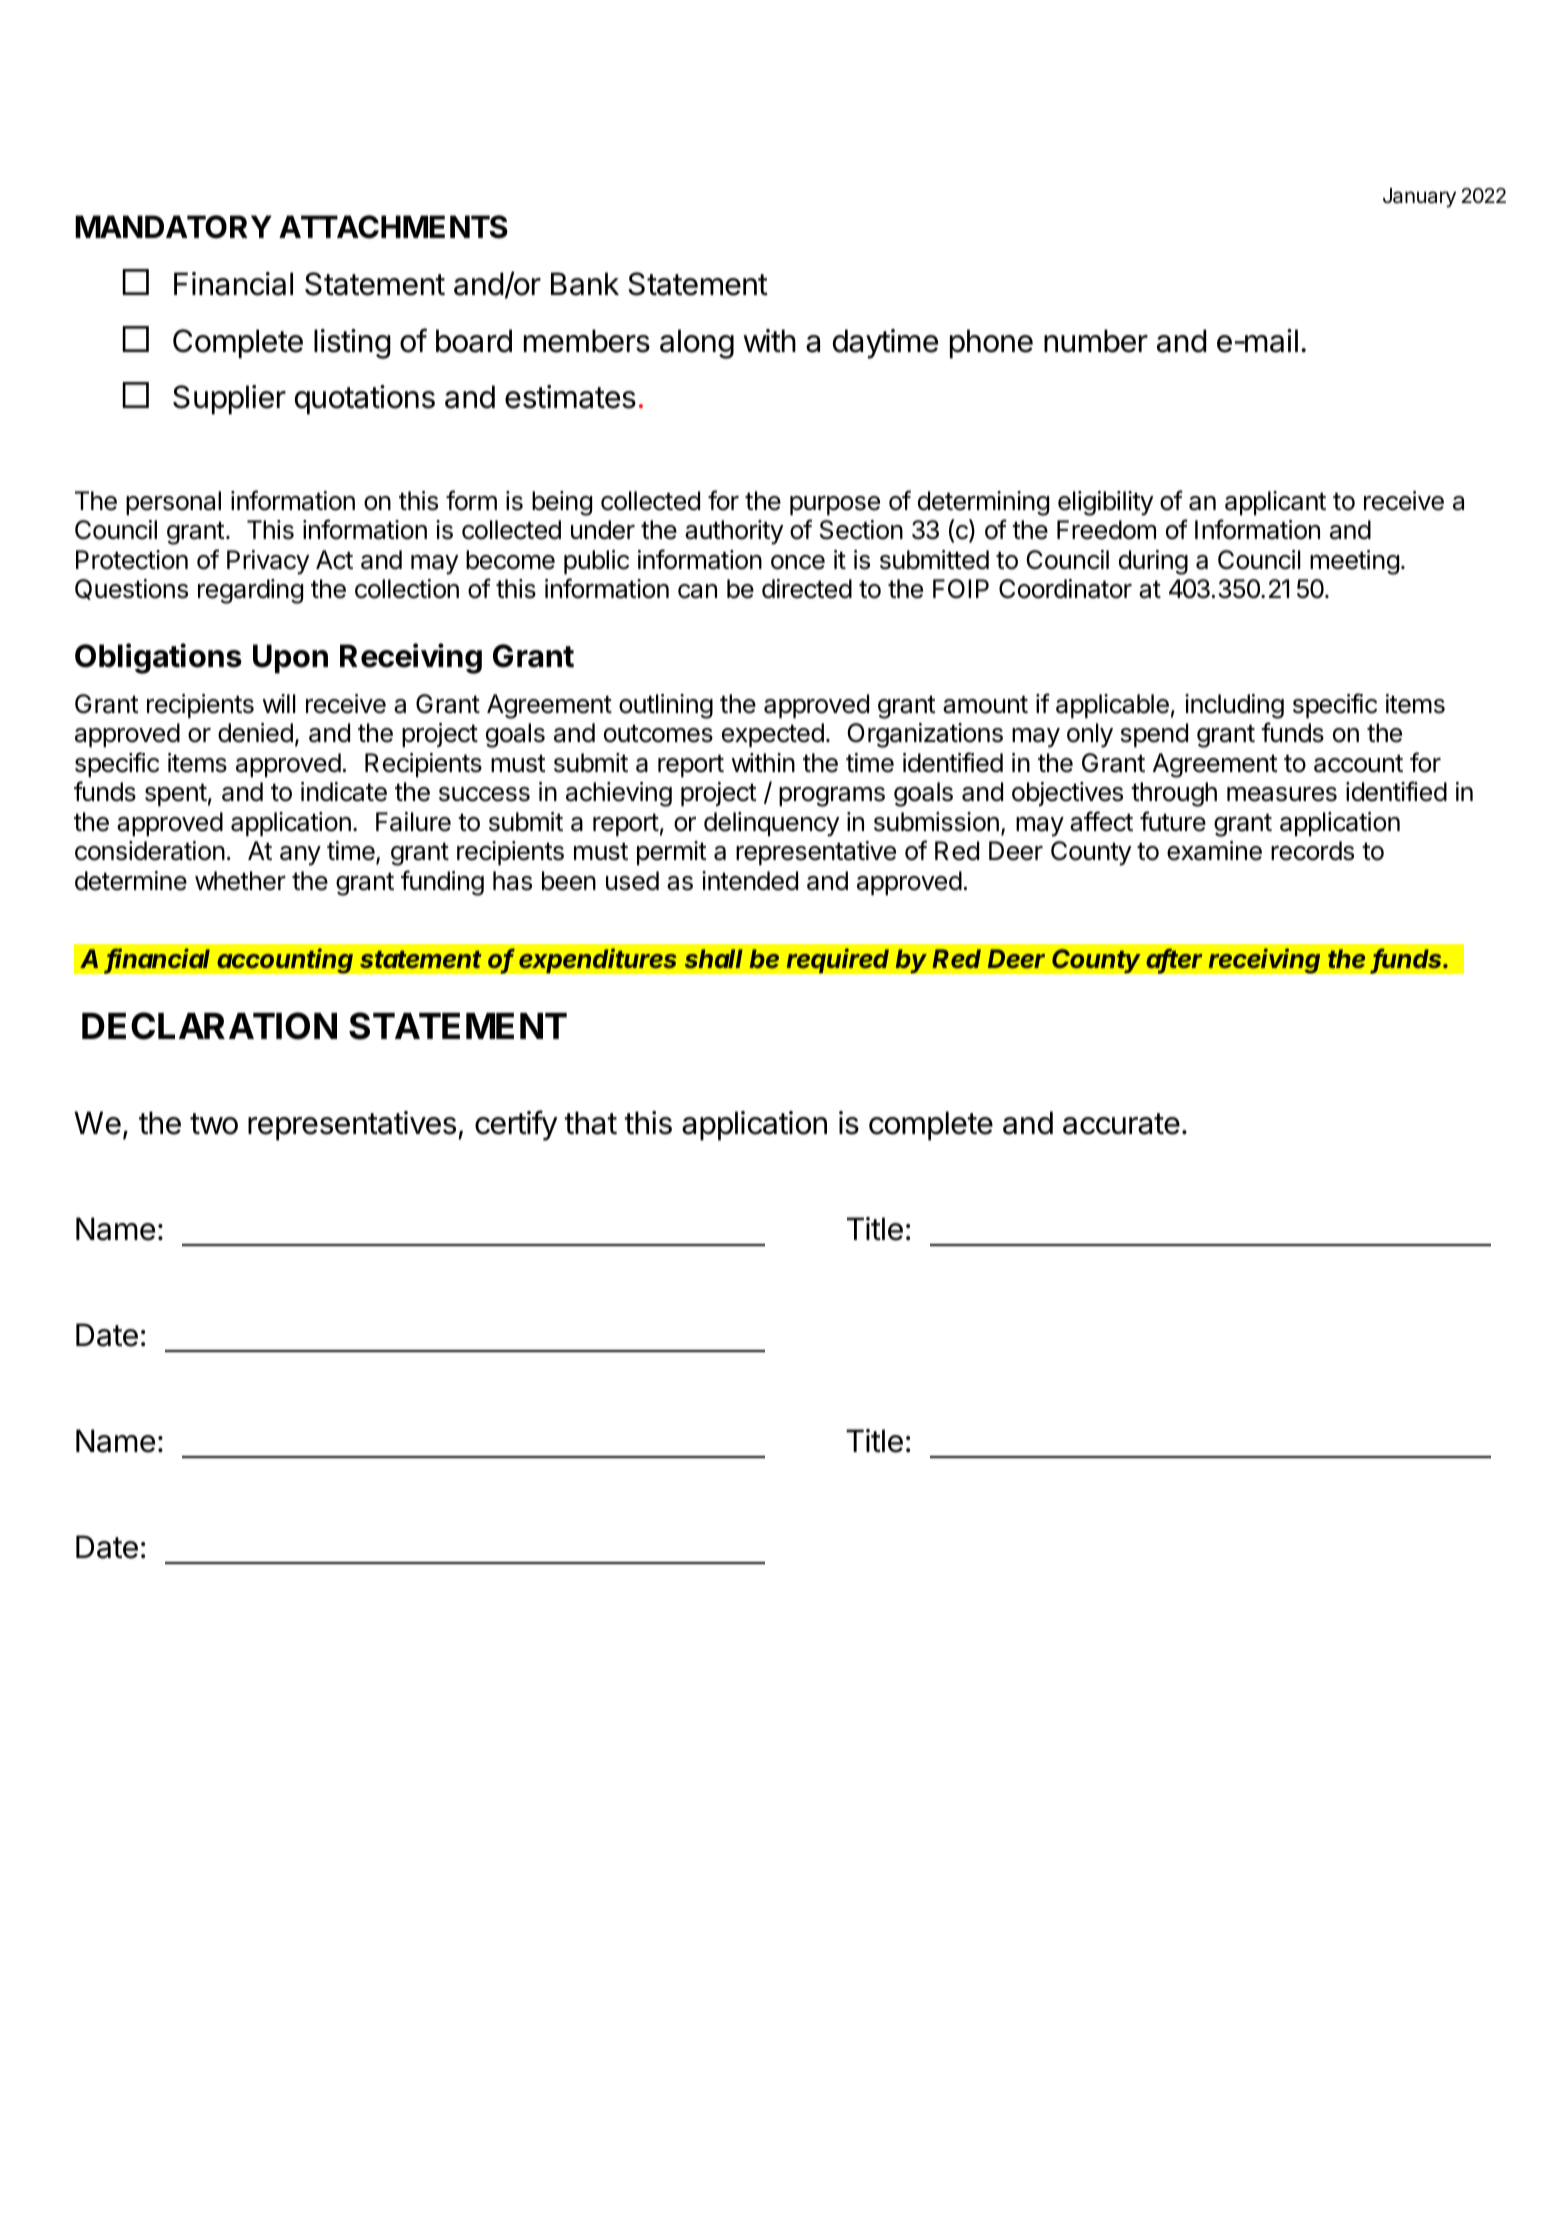 The height and width of the image is (2214, 1565). What do you see at coordinates (1234, 706) in the image?
I see `including` at bounding box center [1234, 706].
